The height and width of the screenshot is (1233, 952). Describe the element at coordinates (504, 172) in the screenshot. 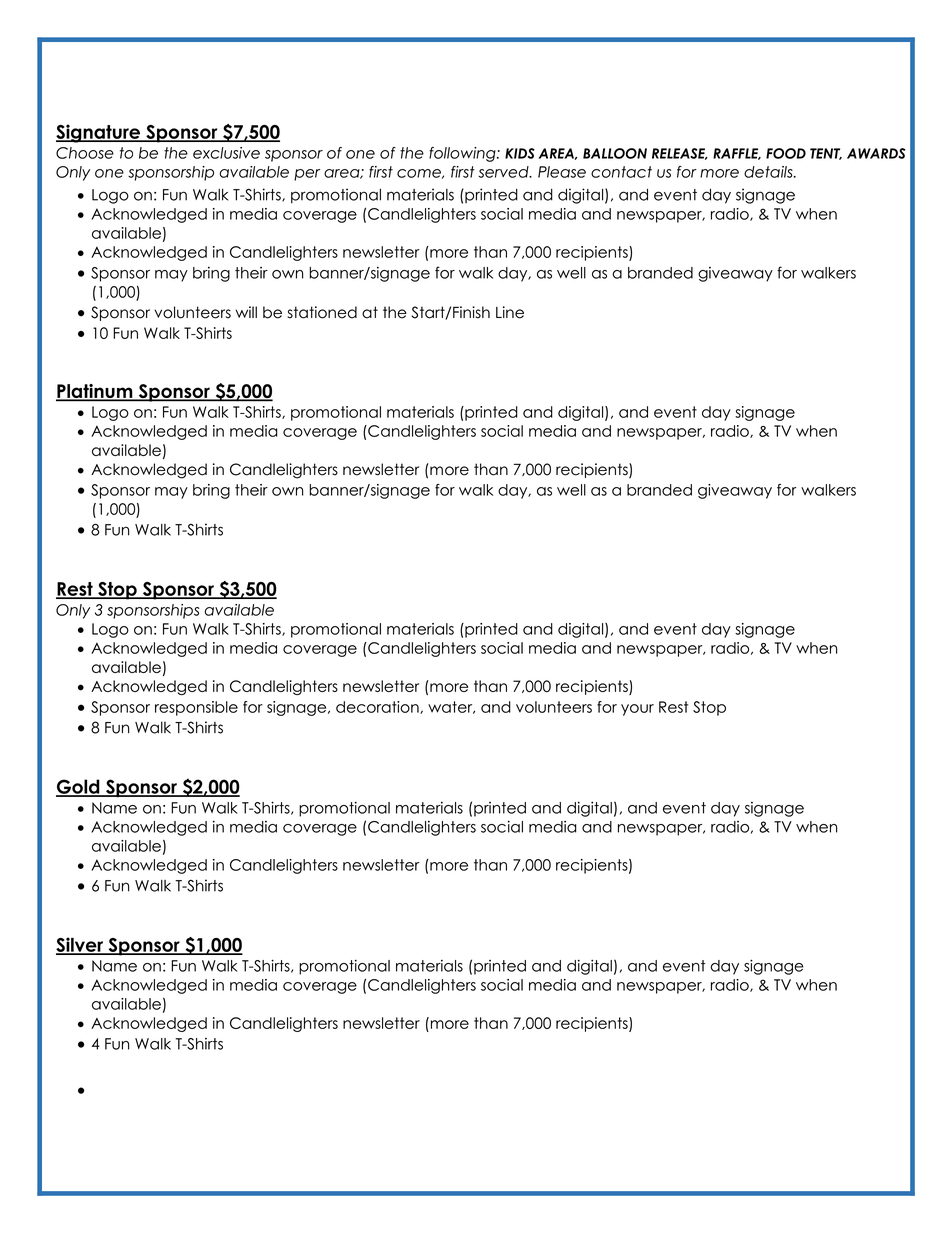

I see `served` at that location.
